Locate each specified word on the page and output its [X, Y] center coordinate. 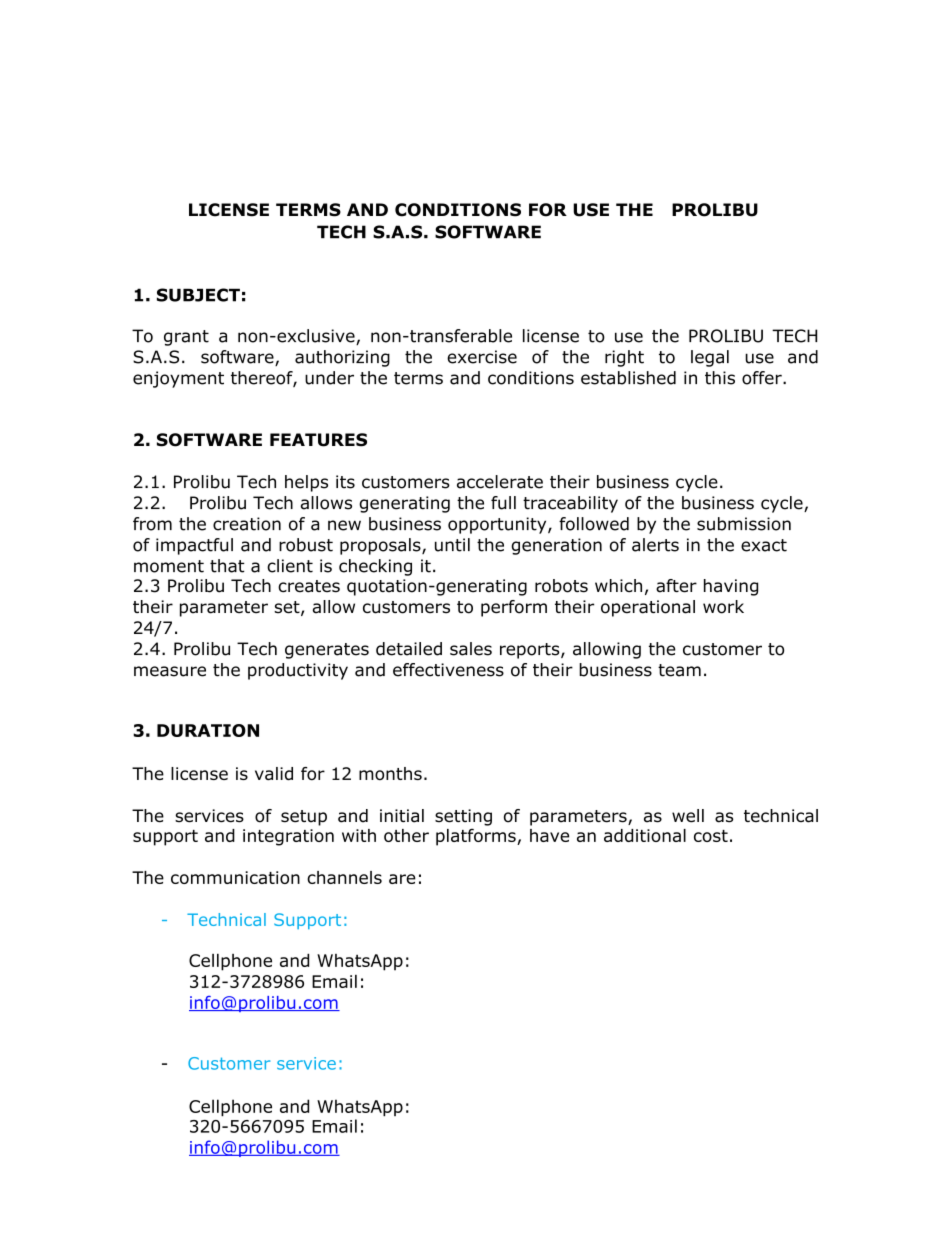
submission [744, 524]
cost [711, 836]
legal [710, 358]
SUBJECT [198, 295]
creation [247, 524]
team [679, 670]
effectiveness [448, 670]
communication [235, 877]
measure [170, 671]
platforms [477, 837]
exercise [482, 357]
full [503, 503]
